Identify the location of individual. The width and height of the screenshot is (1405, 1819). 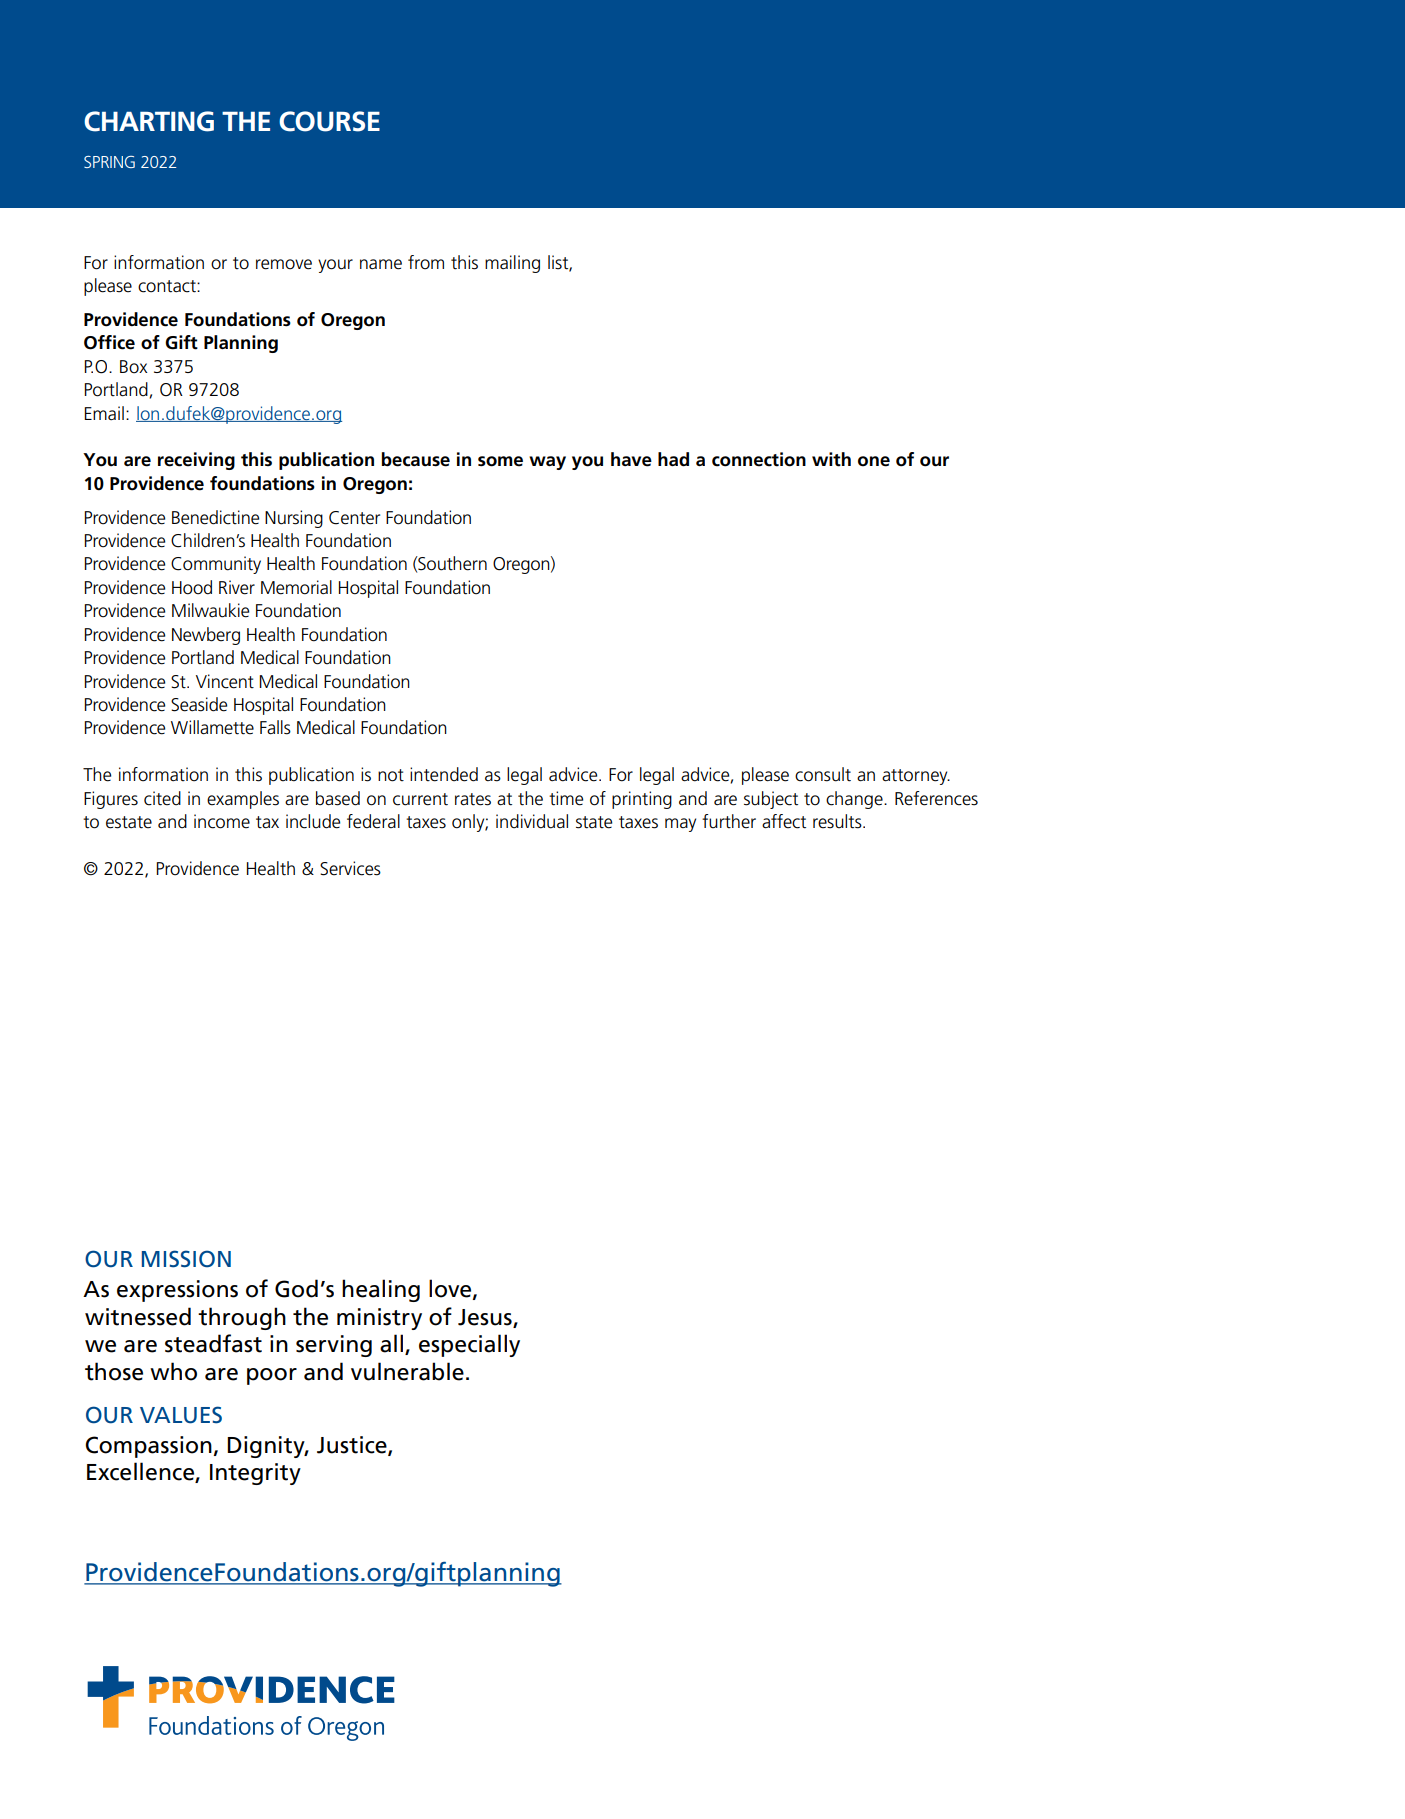
(532, 821).
